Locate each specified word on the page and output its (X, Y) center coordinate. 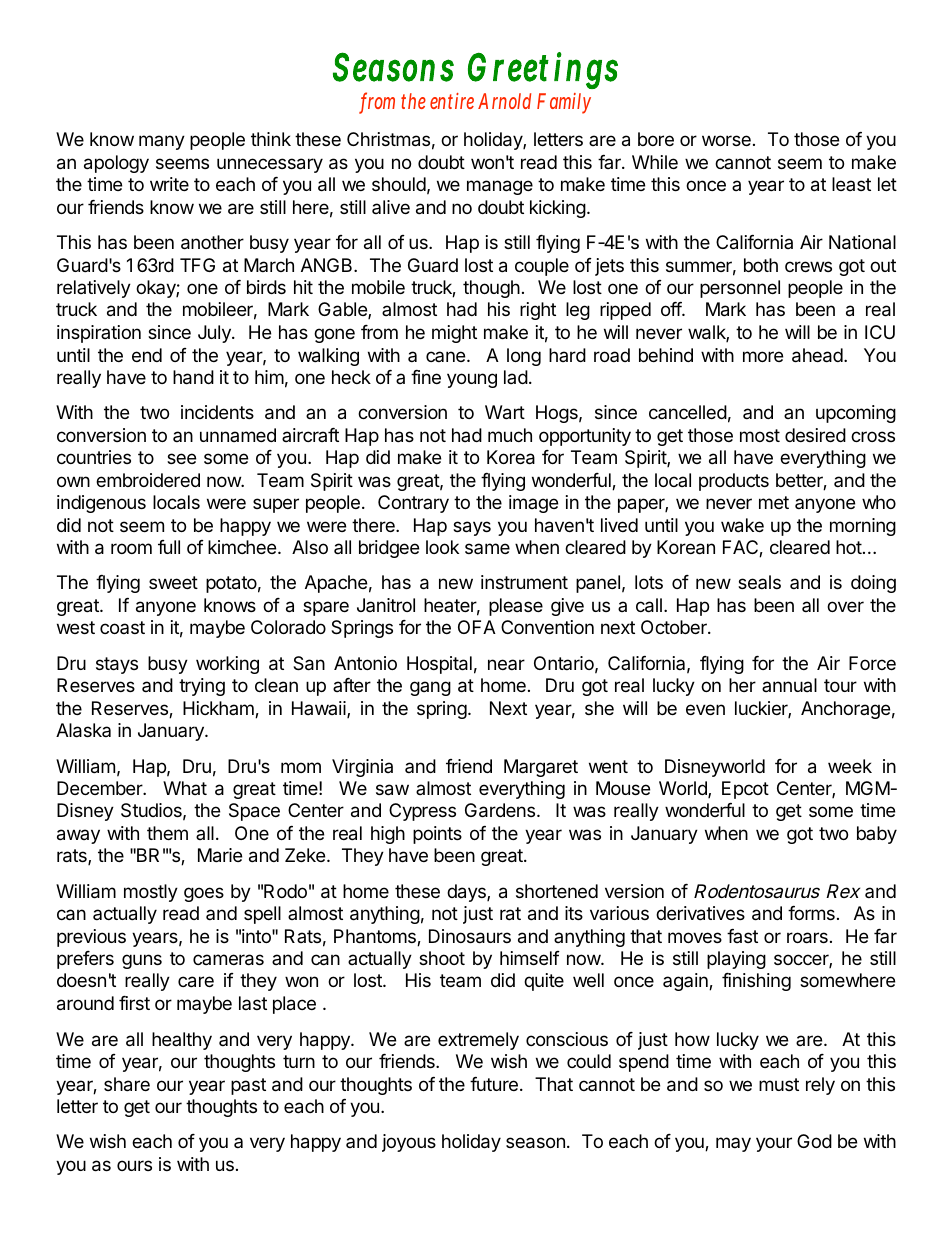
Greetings (543, 70)
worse (726, 140)
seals (759, 582)
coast (122, 627)
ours (134, 1165)
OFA (477, 627)
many (162, 142)
